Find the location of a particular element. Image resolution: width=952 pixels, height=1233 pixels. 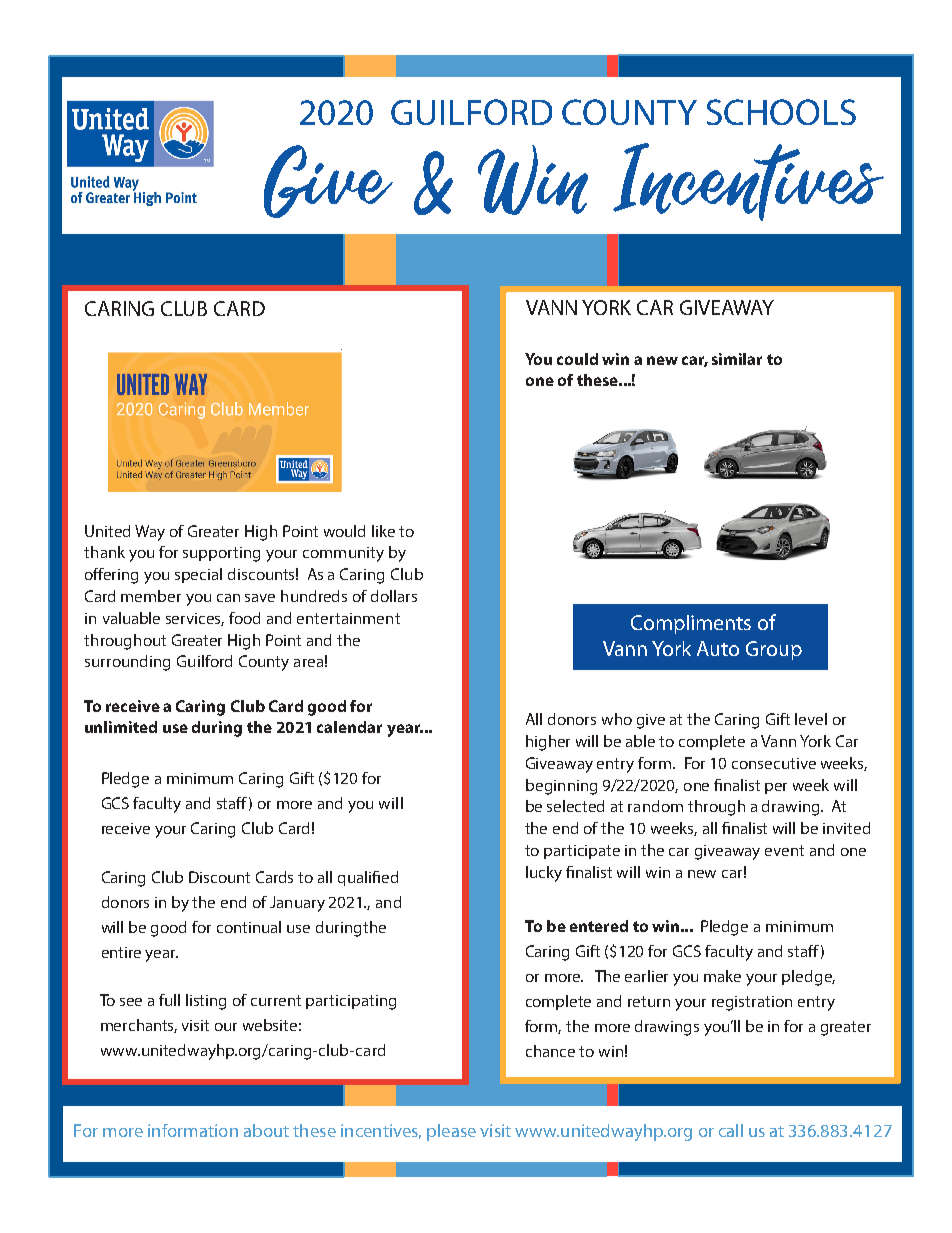

similar is located at coordinates (737, 359).
